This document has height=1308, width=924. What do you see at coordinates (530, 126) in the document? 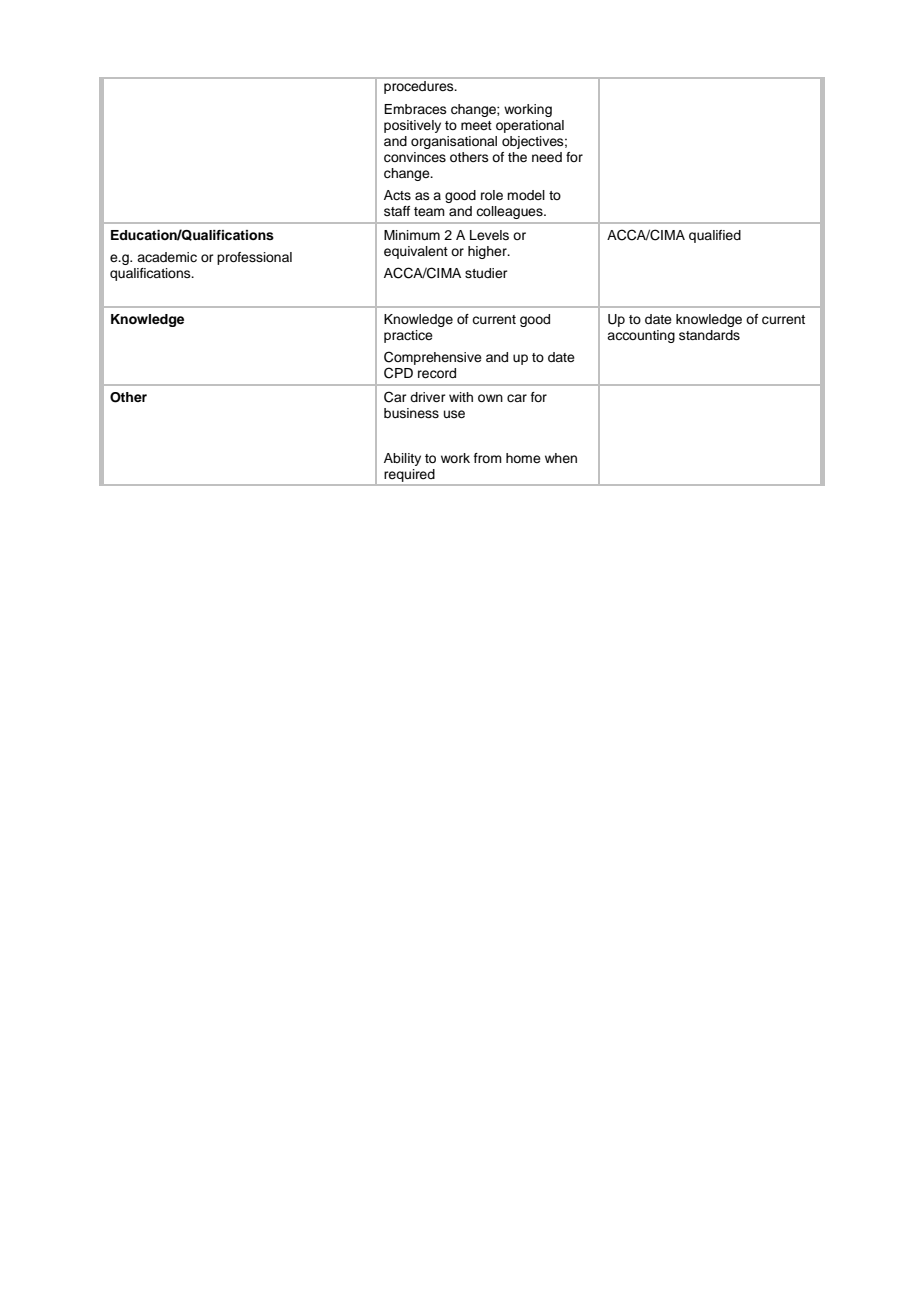
I see `operational` at bounding box center [530, 126].
